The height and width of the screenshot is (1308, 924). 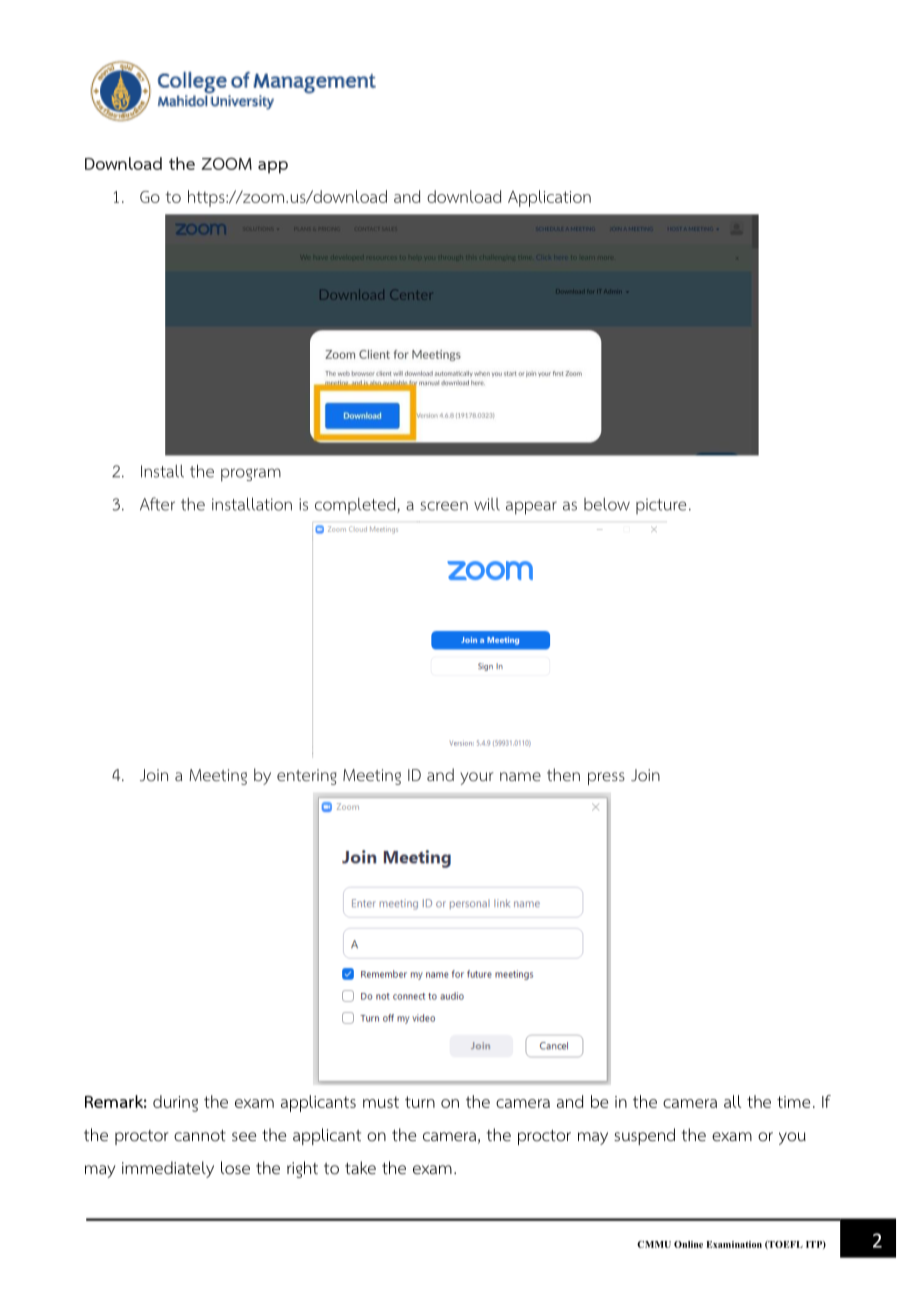 I want to click on press, so click(x=606, y=778).
